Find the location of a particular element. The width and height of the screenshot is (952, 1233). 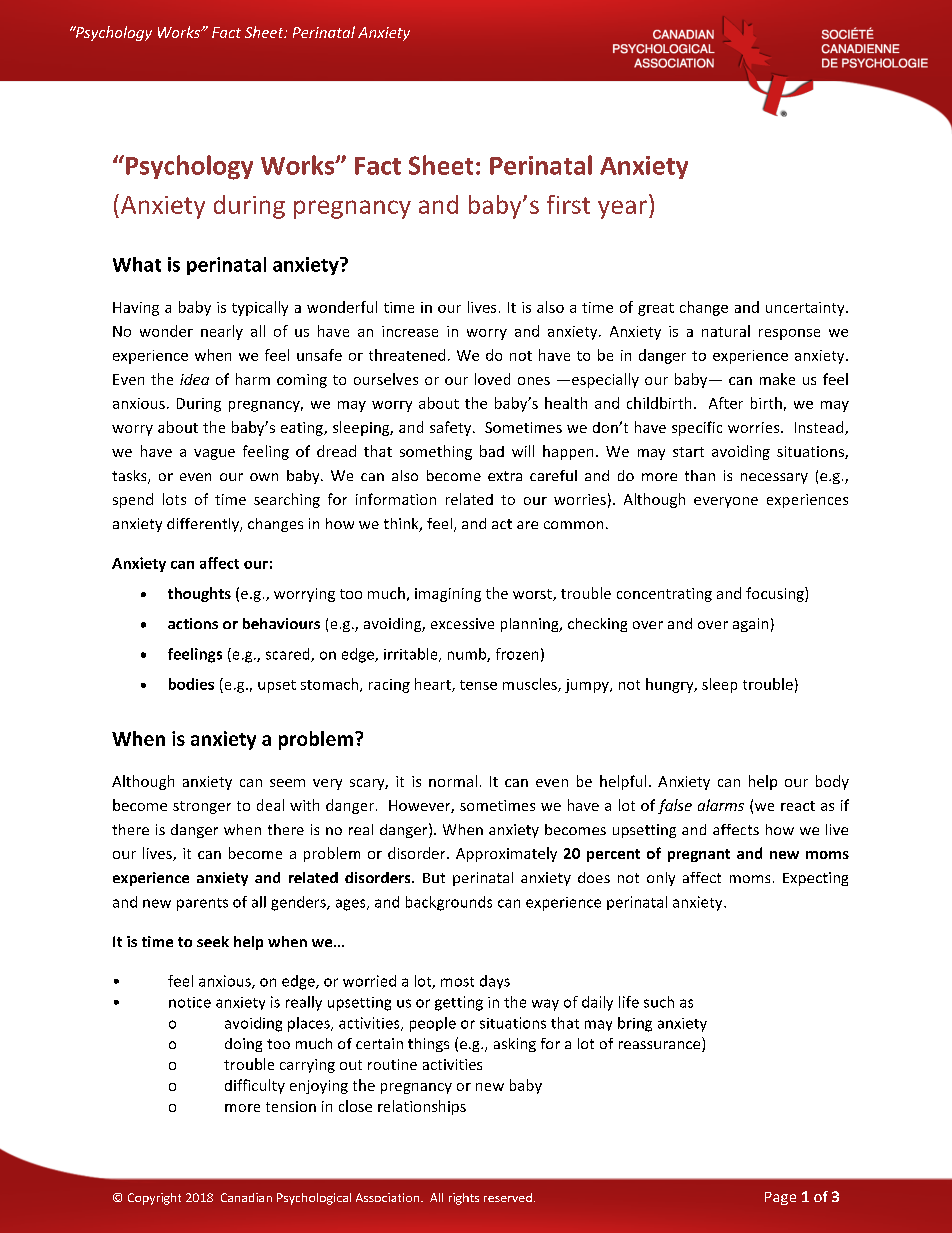

rights is located at coordinates (464, 1199).
